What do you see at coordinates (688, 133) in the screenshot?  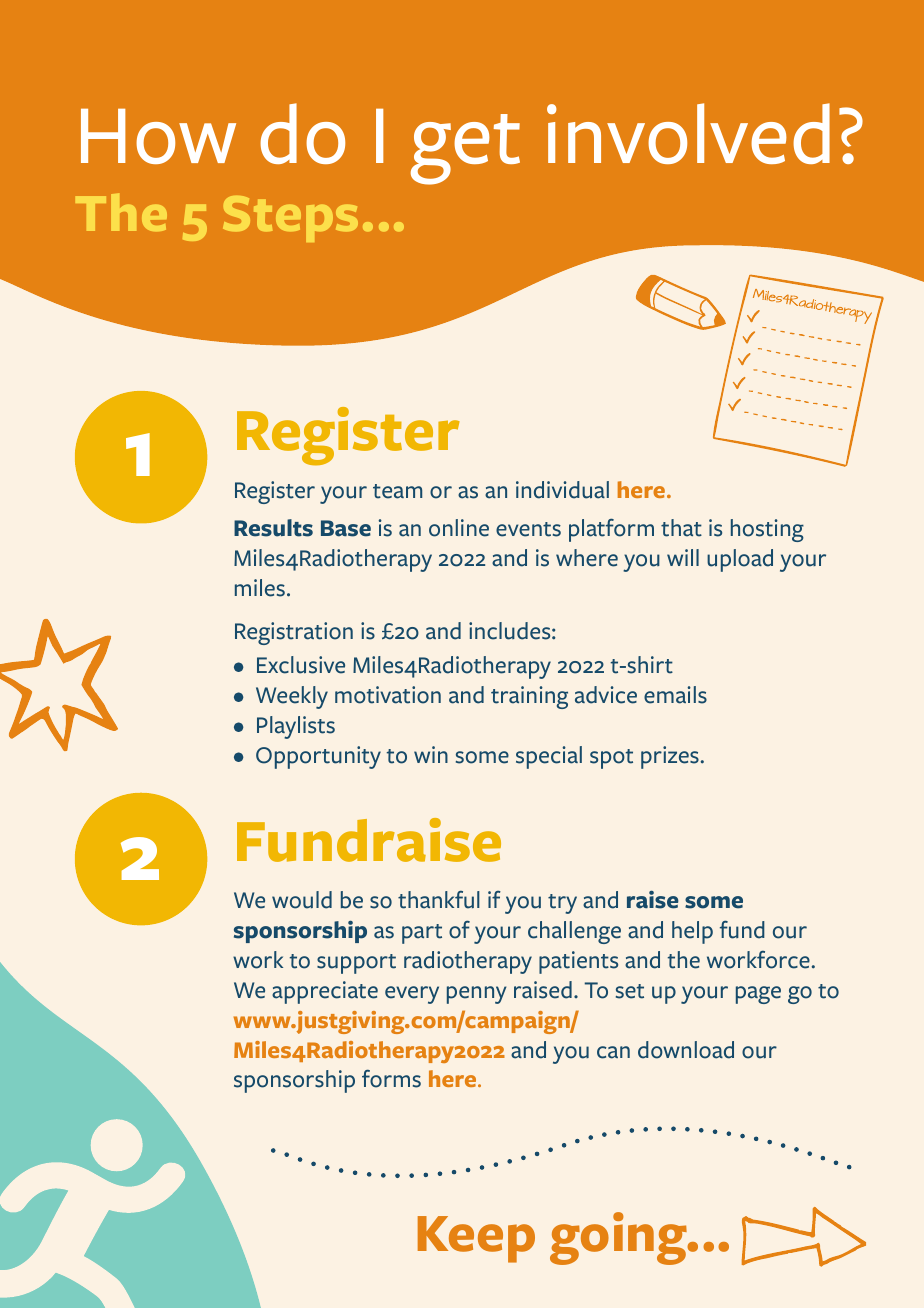 I see `involved` at bounding box center [688, 133].
